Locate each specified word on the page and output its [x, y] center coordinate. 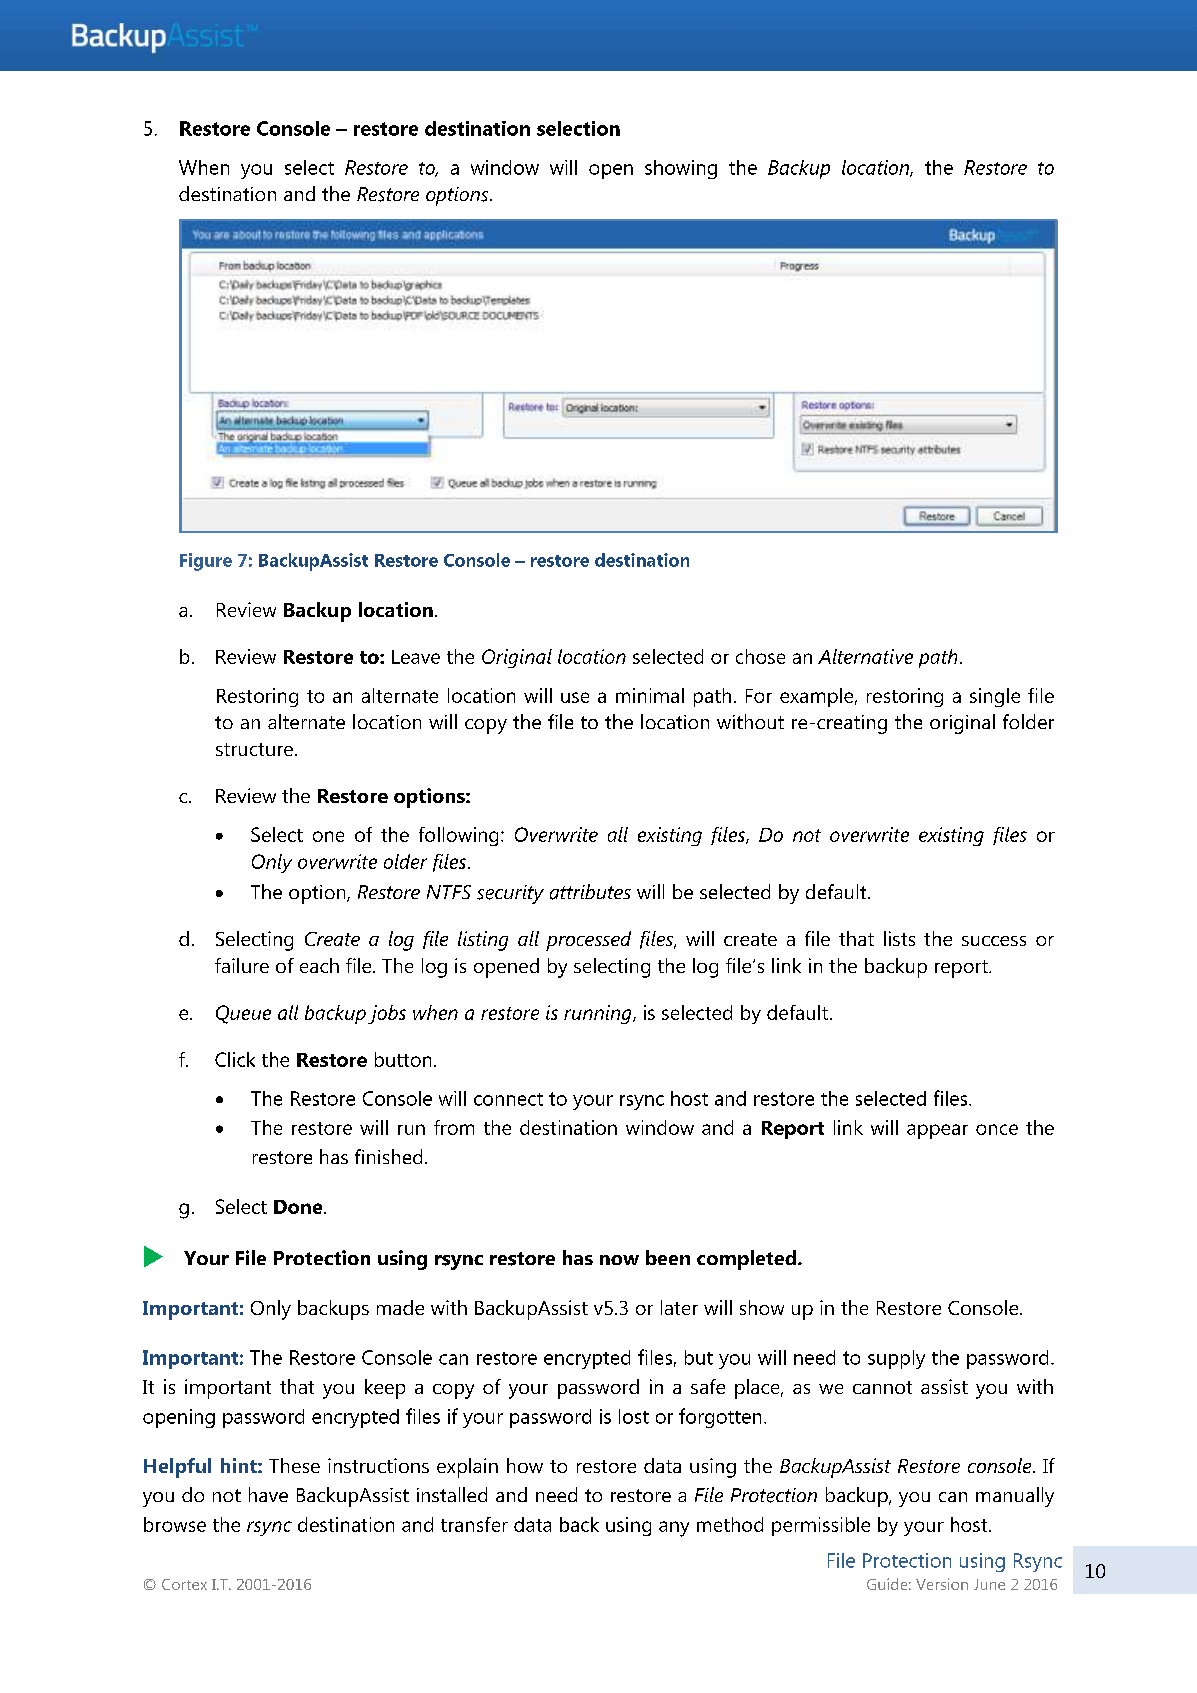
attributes [590, 892]
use [575, 697]
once [997, 1129]
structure [254, 749]
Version [942, 1584]
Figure [206, 562]
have [268, 1494]
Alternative [865, 656]
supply [896, 1359]
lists [899, 938]
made [400, 1307]
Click [235, 1059]
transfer [474, 1524]
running [599, 1014]
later [679, 1307]
